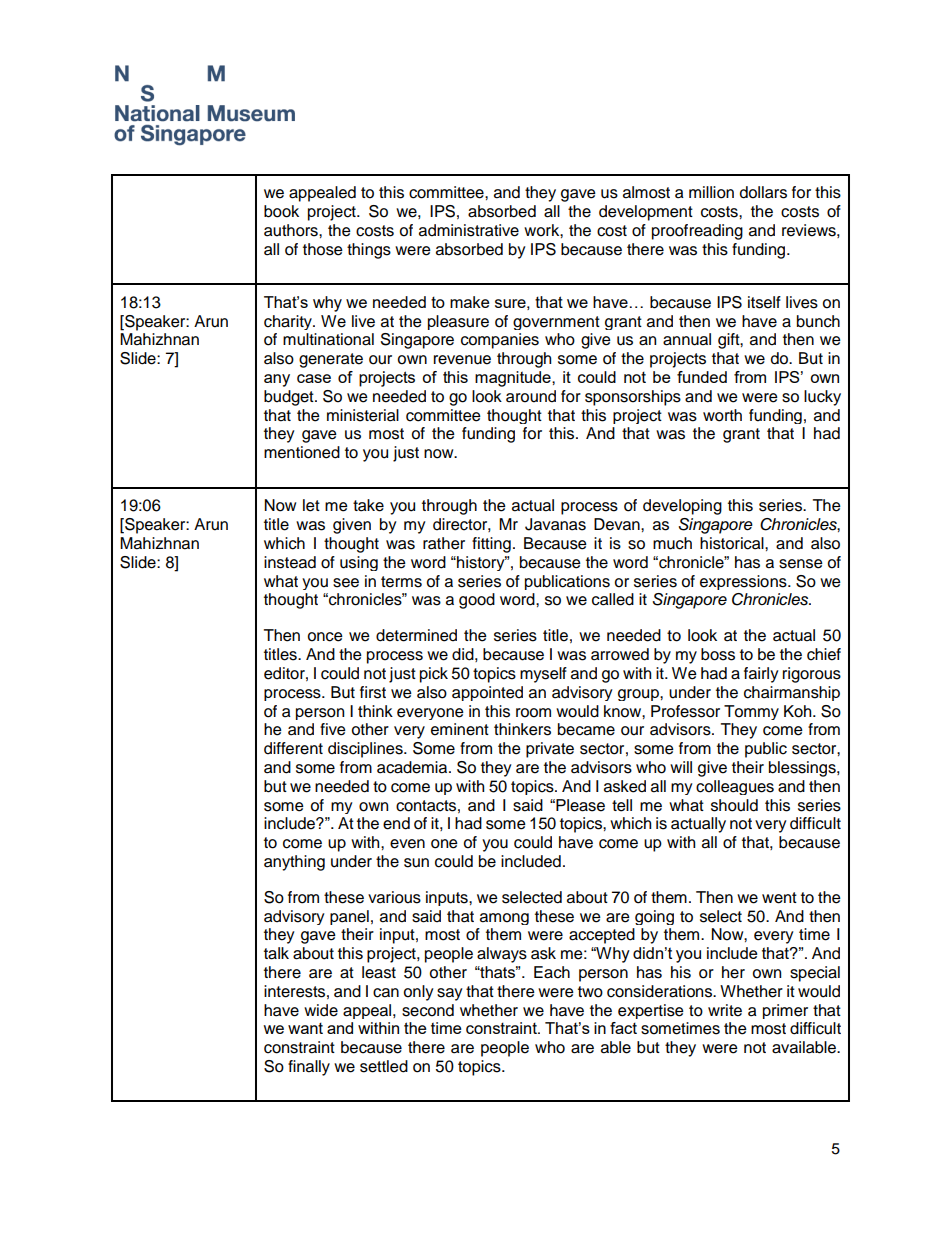 Image resolution: width=952 pixels, height=1233 pixels. Describe the element at coordinates (543, 675) in the image. I see `myself` at that location.
